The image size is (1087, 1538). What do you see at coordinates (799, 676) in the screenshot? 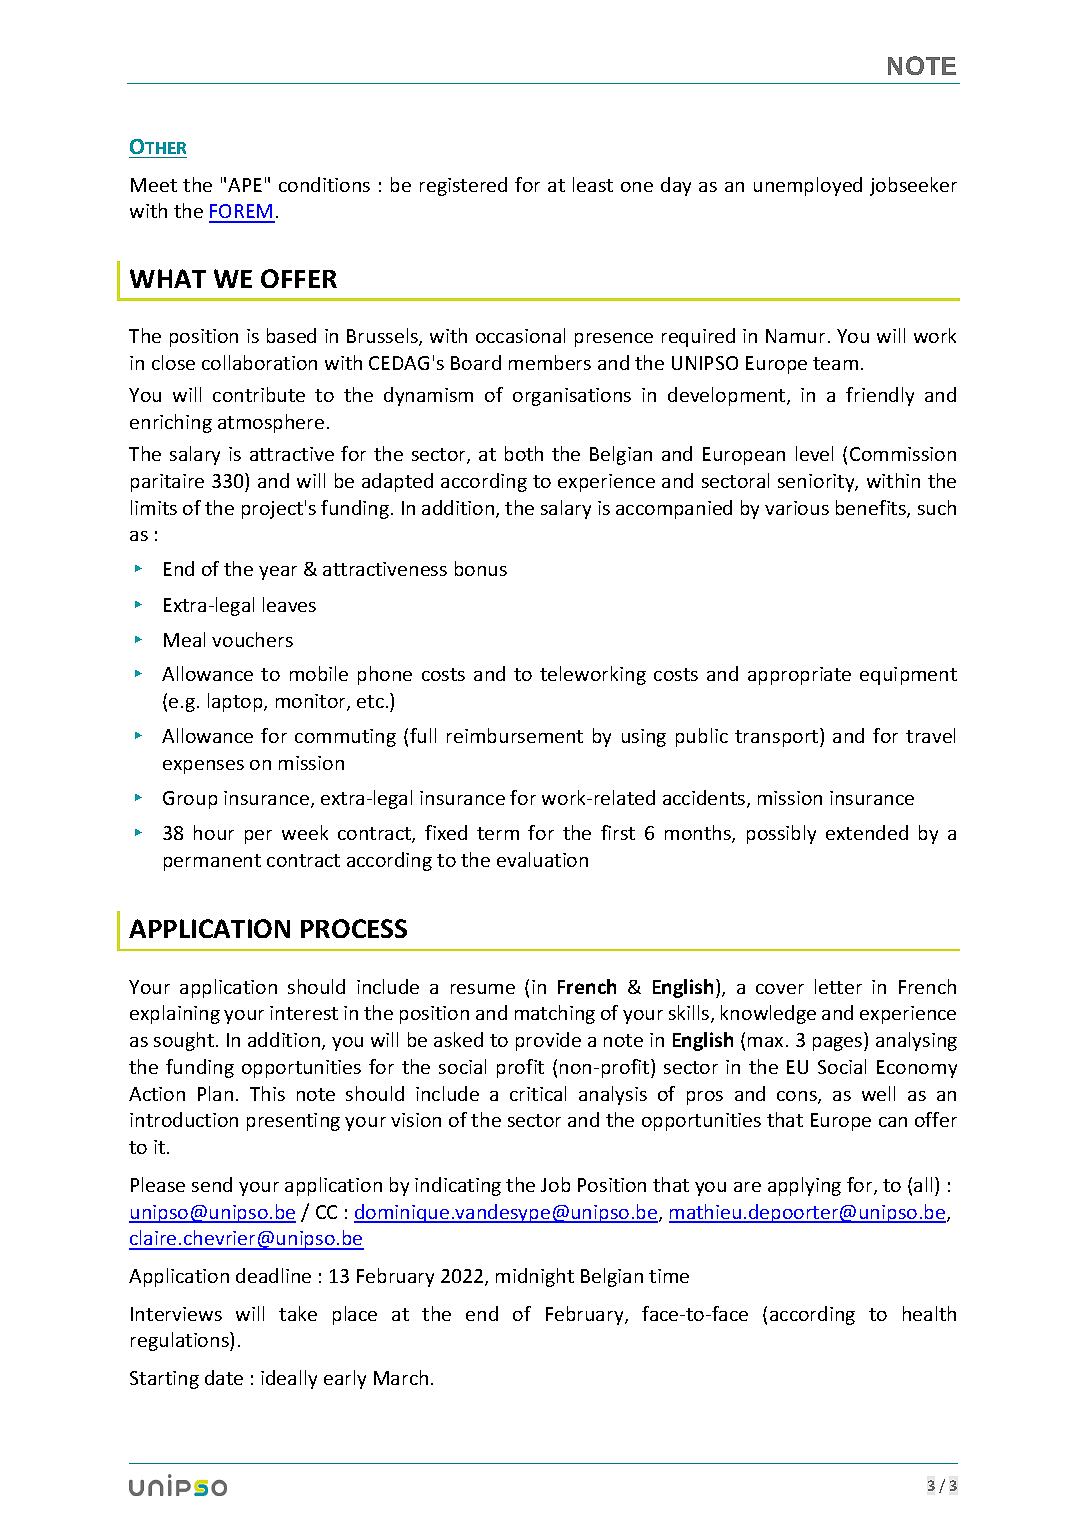
I see `appropriate` at bounding box center [799, 676].
